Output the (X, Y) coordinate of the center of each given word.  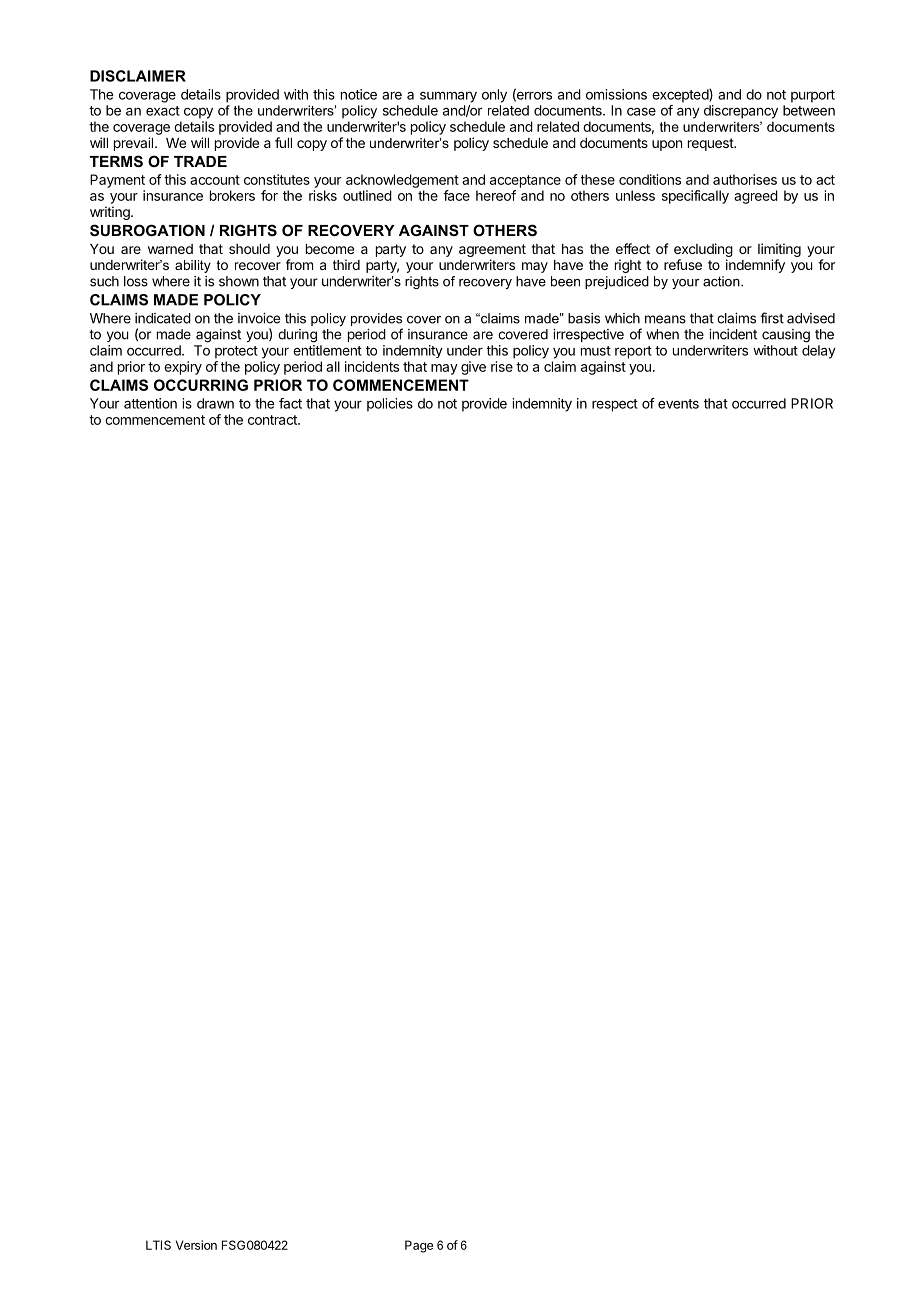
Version (196, 1245)
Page (419, 1246)
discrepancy (741, 112)
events (678, 404)
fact (290, 403)
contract (273, 420)
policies (390, 405)
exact (163, 111)
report (633, 352)
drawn (215, 403)
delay (819, 352)
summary (448, 97)
